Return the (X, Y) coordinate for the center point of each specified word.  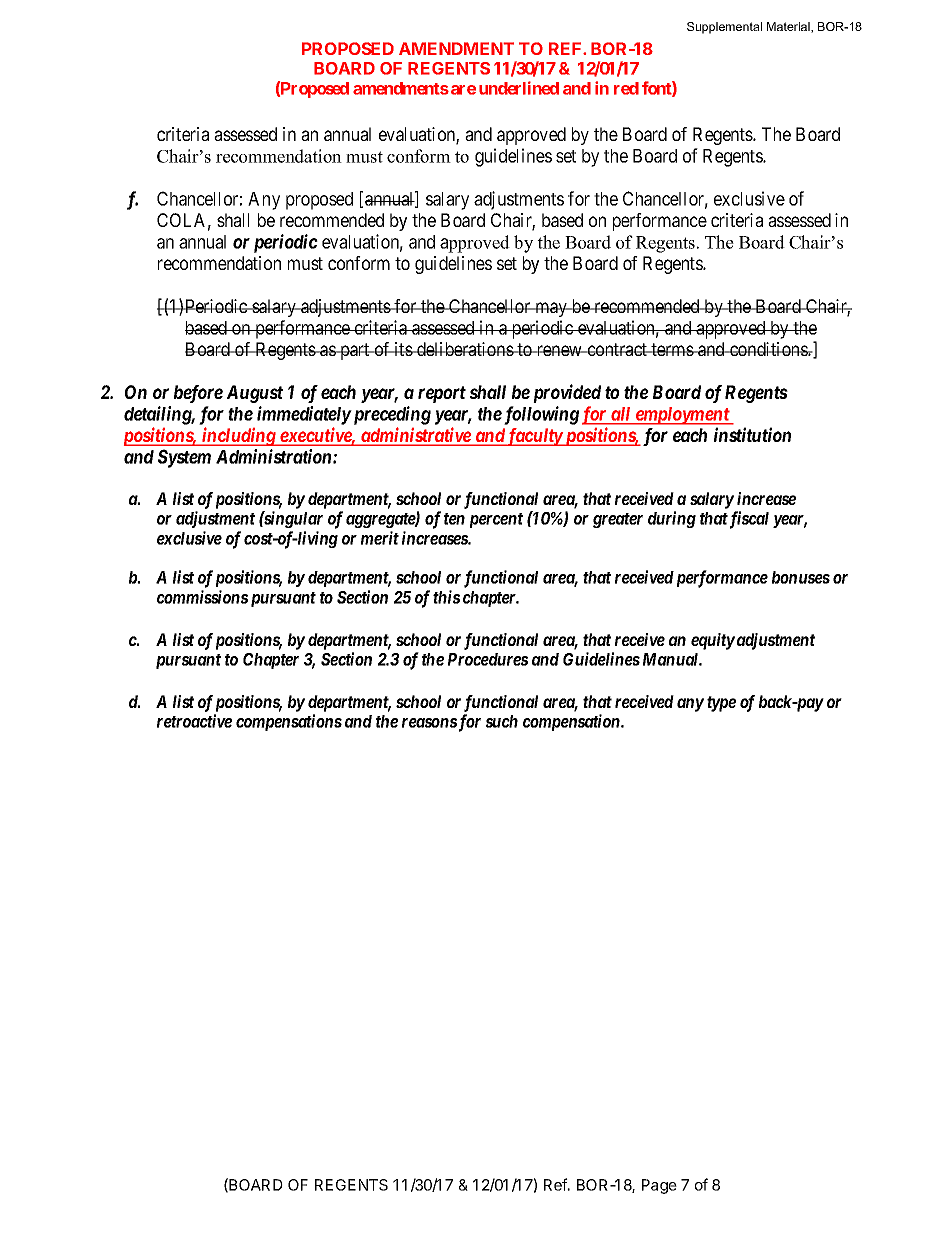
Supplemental (724, 28)
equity (713, 641)
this (446, 597)
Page (659, 1186)
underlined (519, 88)
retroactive (194, 721)
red (626, 88)
